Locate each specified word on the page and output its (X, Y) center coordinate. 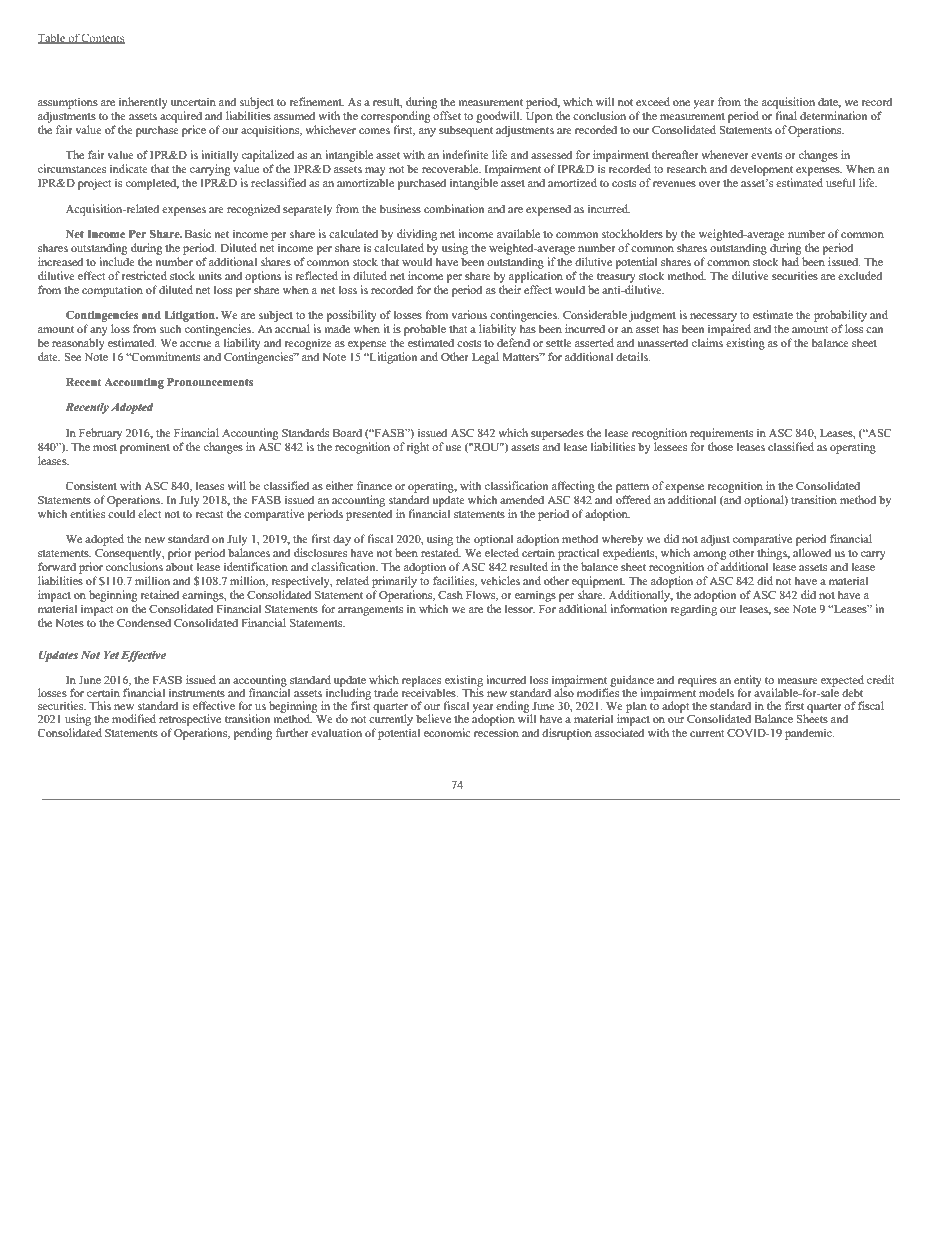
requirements (721, 434)
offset (447, 115)
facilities (455, 581)
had (790, 261)
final (786, 115)
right (418, 448)
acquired (181, 117)
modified (134, 718)
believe (433, 718)
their (510, 289)
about (179, 566)
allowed (812, 552)
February (100, 434)
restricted (144, 275)
